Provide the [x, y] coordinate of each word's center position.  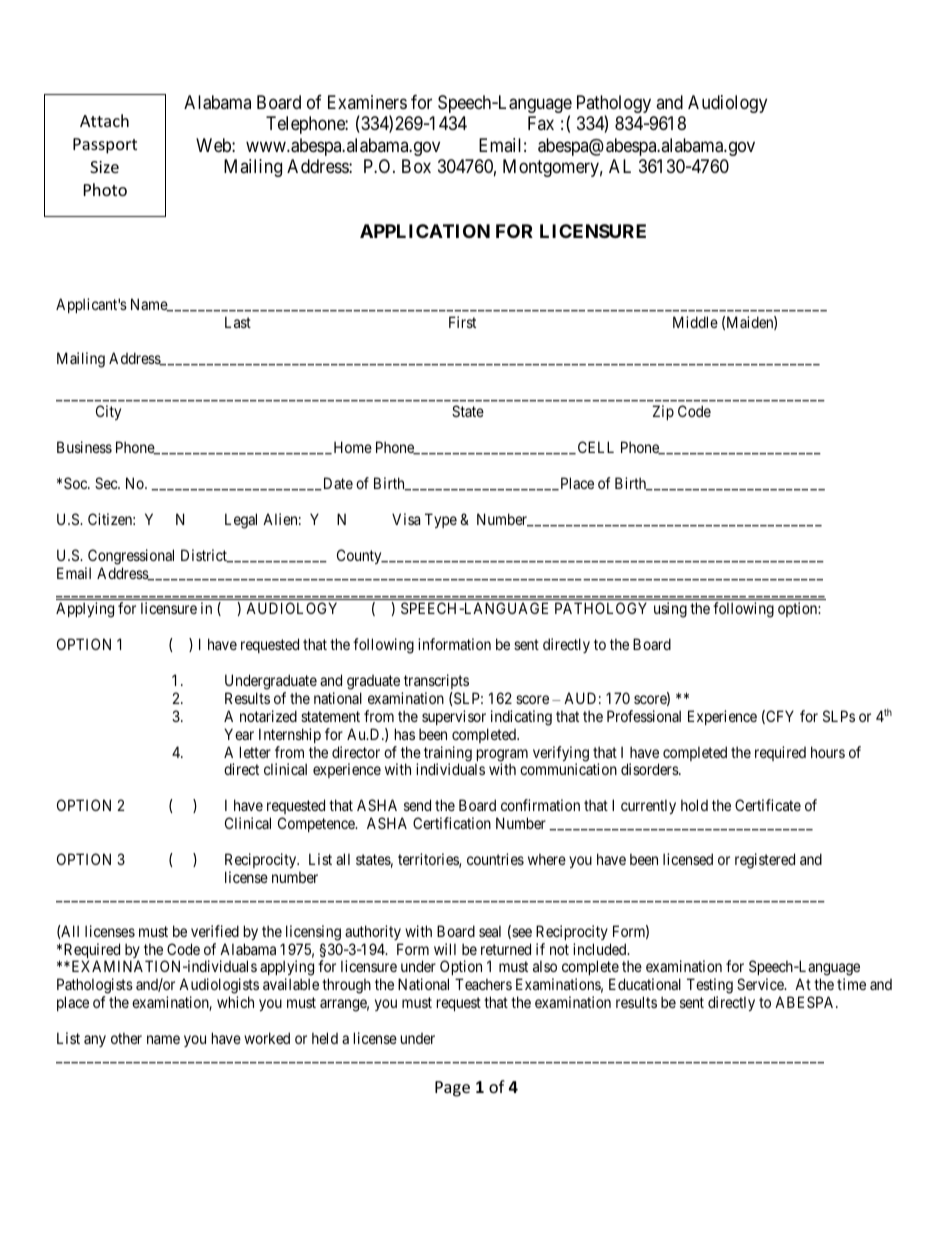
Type [441, 520]
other [126, 1038]
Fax [541, 123]
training [448, 755]
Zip [663, 412]
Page [452, 1089]
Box [416, 166]
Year [239, 734]
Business [84, 447]
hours [828, 752]
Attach [104, 120]
